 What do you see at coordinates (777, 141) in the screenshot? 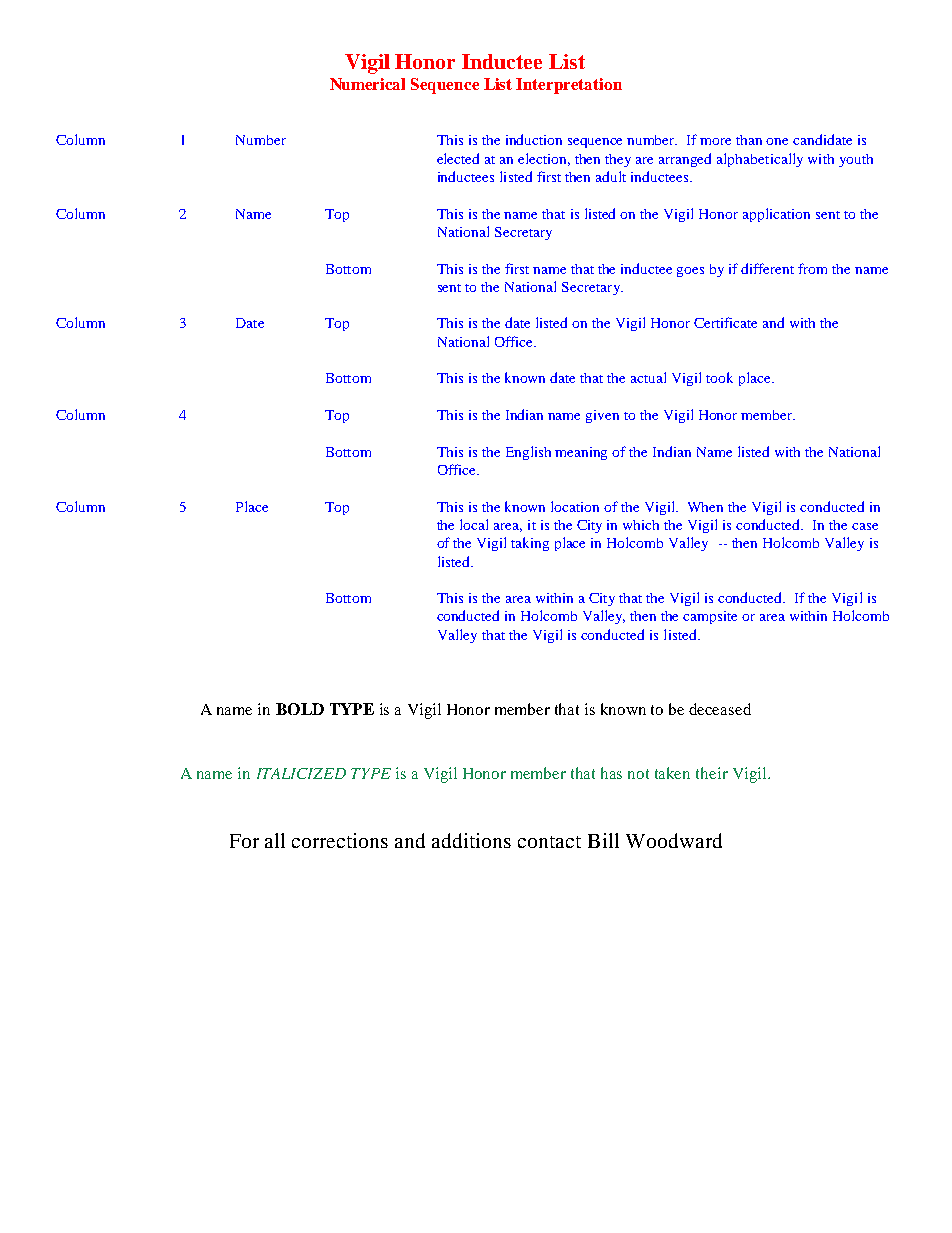
I see `one` at bounding box center [777, 141].
